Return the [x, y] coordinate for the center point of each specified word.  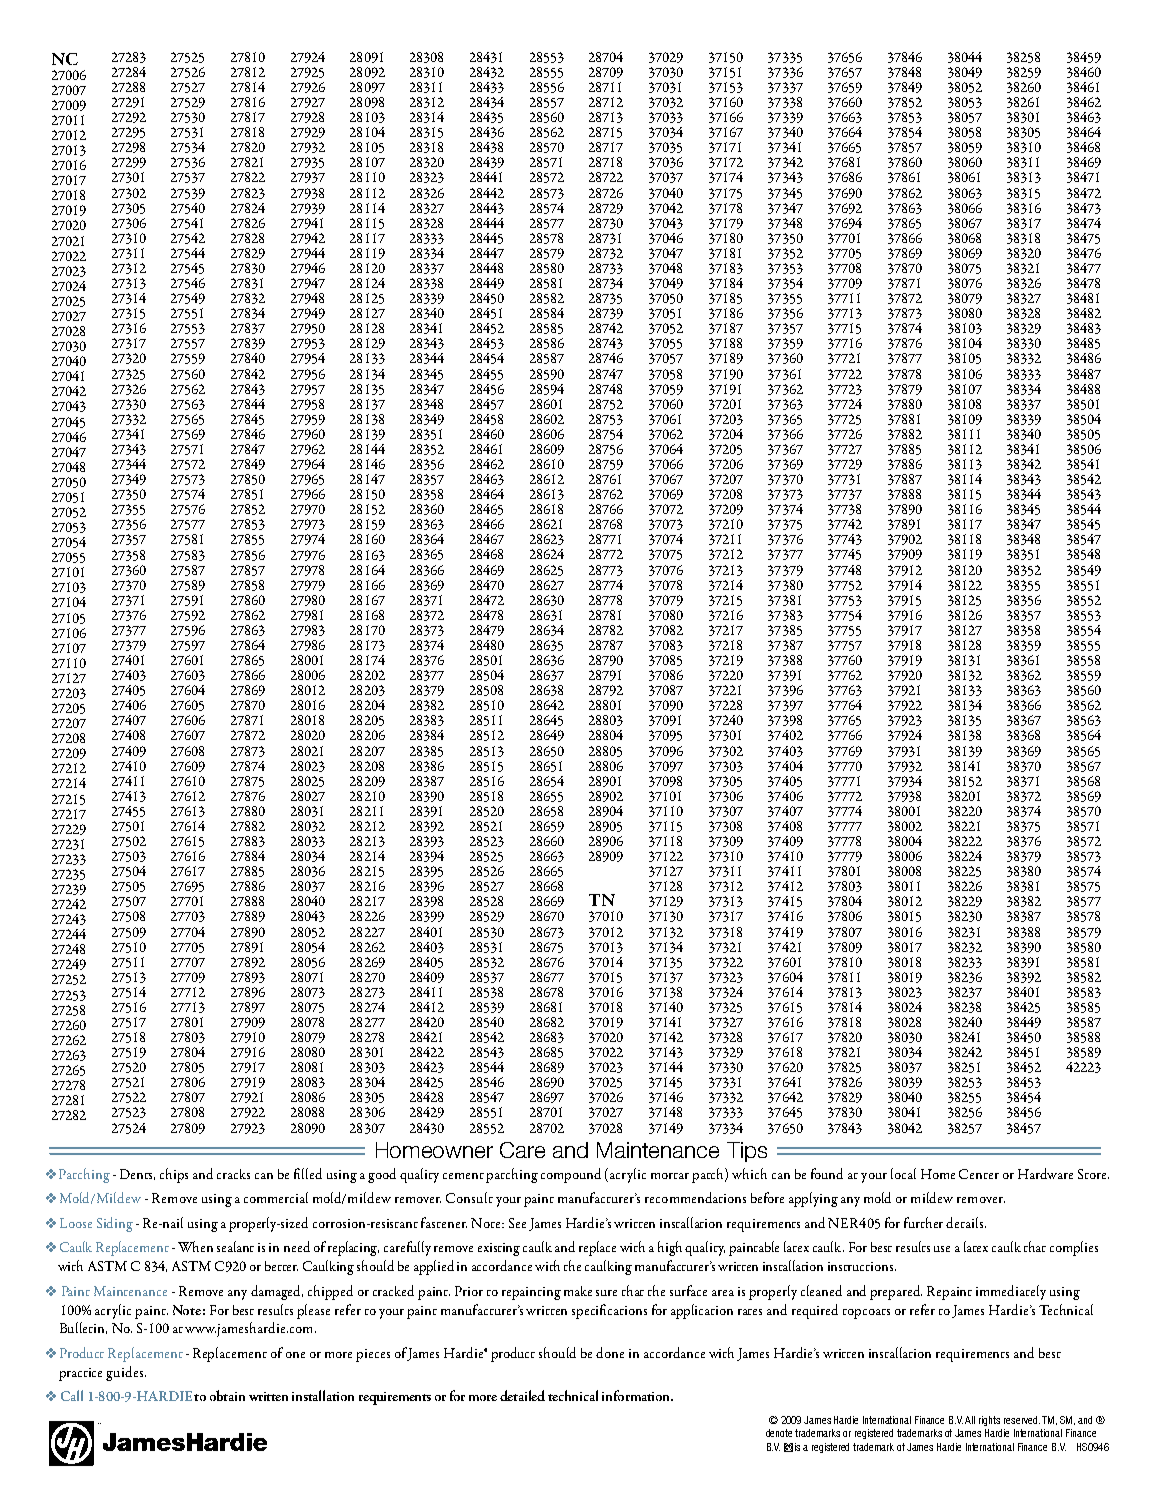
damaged [277, 1292]
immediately [1011, 1292]
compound [571, 1175]
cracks [233, 1174]
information [637, 1395]
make [578, 1291]
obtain [227, 1395]
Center [979, 1174]
